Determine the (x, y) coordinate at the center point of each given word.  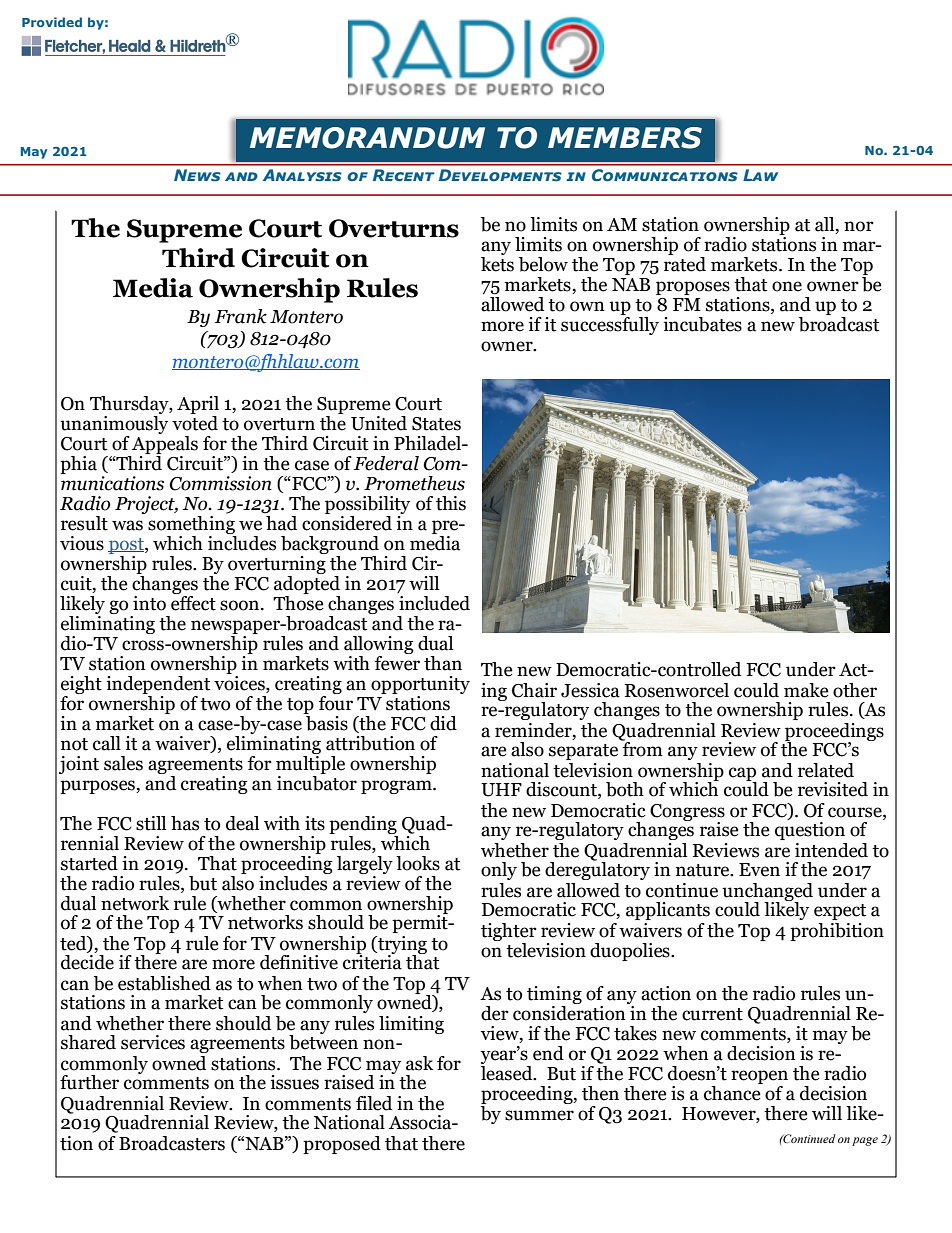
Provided (52, 22)
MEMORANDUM (367, 138)
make (806, 690)
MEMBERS (625, 138)
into (149, 603)
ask (419, 1063)
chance (733, 1092)
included (434, 603)
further (89, 1082)
